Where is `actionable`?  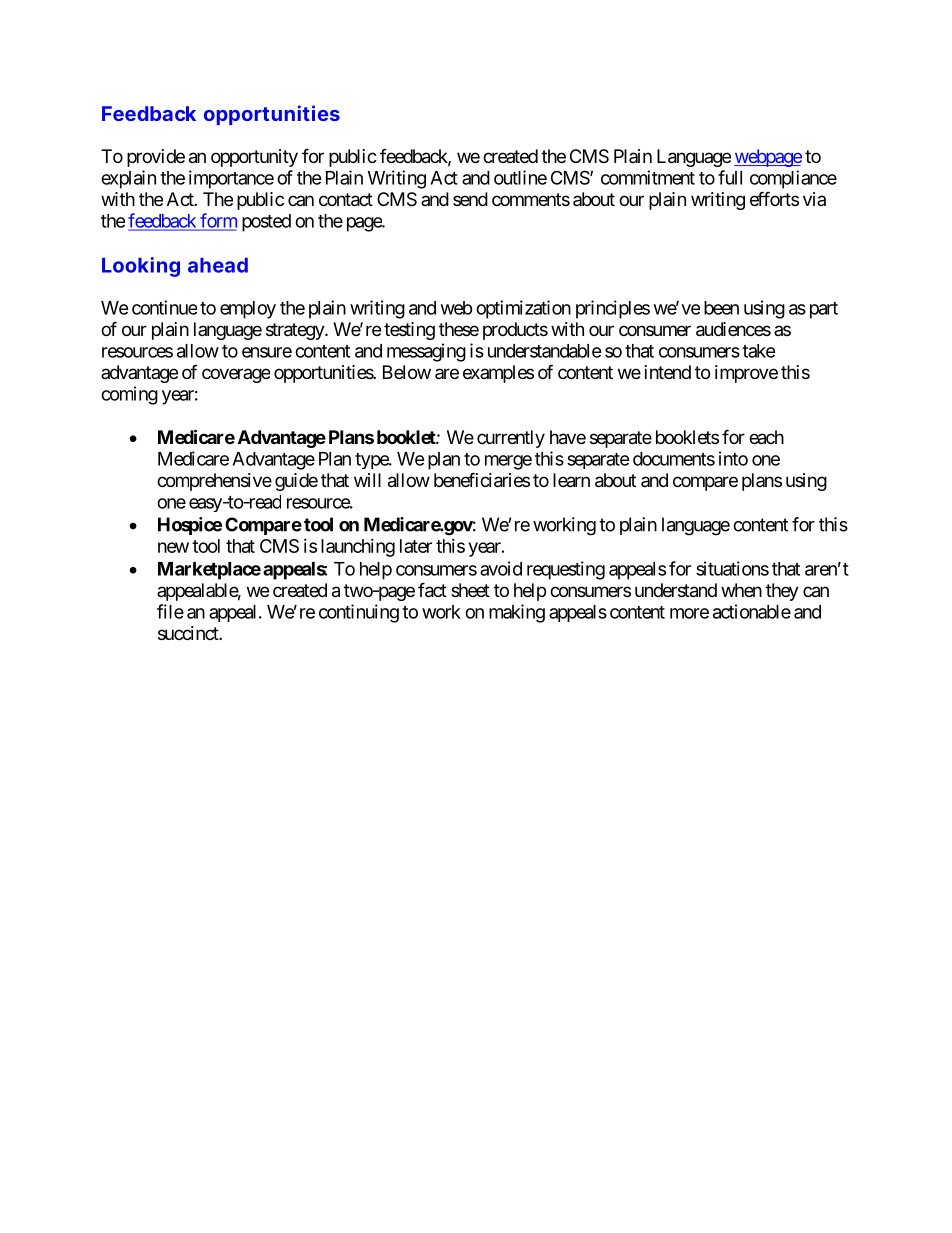
actionable is located at coordinates (752, 611).
